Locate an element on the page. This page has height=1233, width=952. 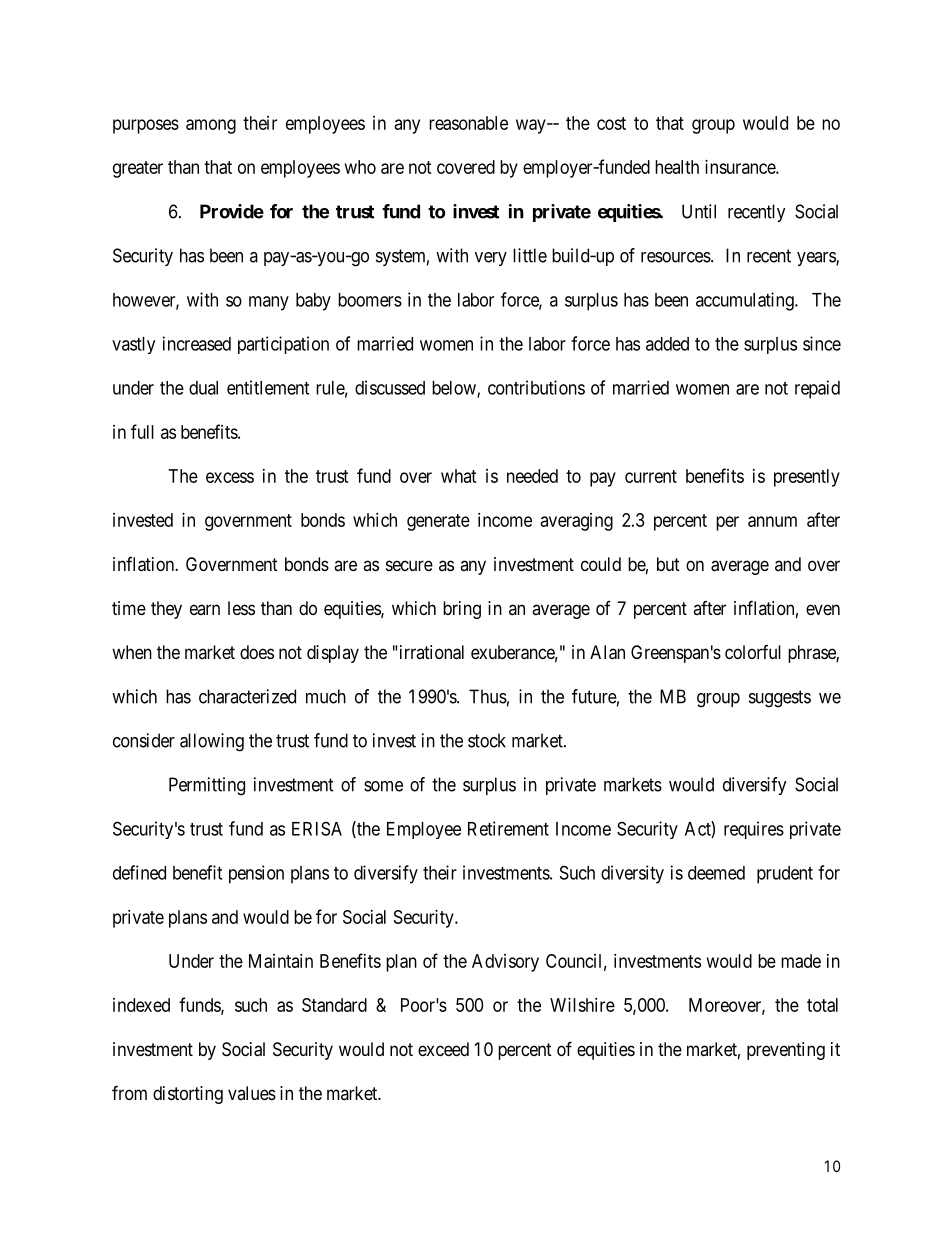
among is located at coordinates (211, 126).
